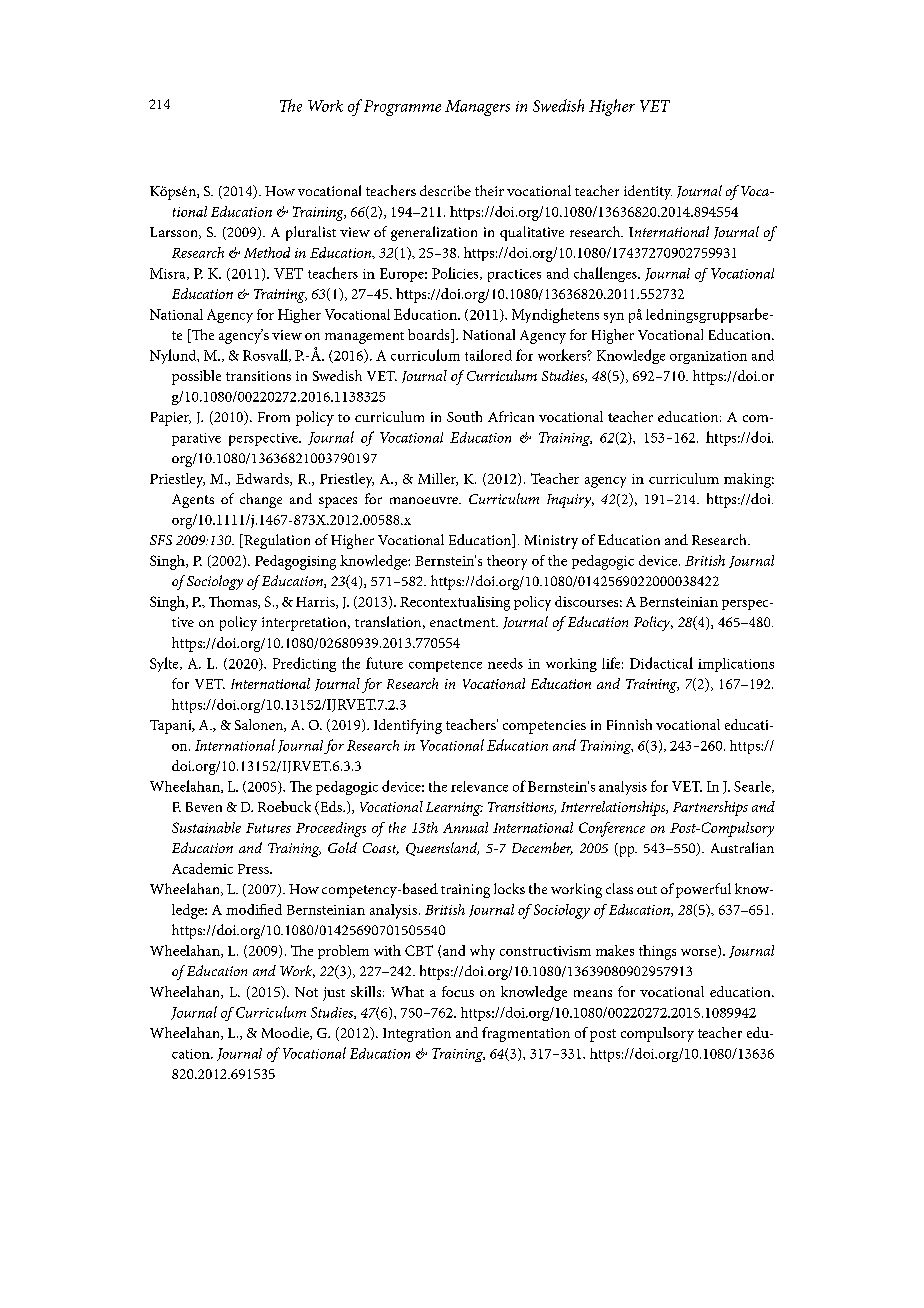 The height and width of the page is (1308, 924). Describe the element at coordinates (464, 416) in the page. I see `South` at that location.
